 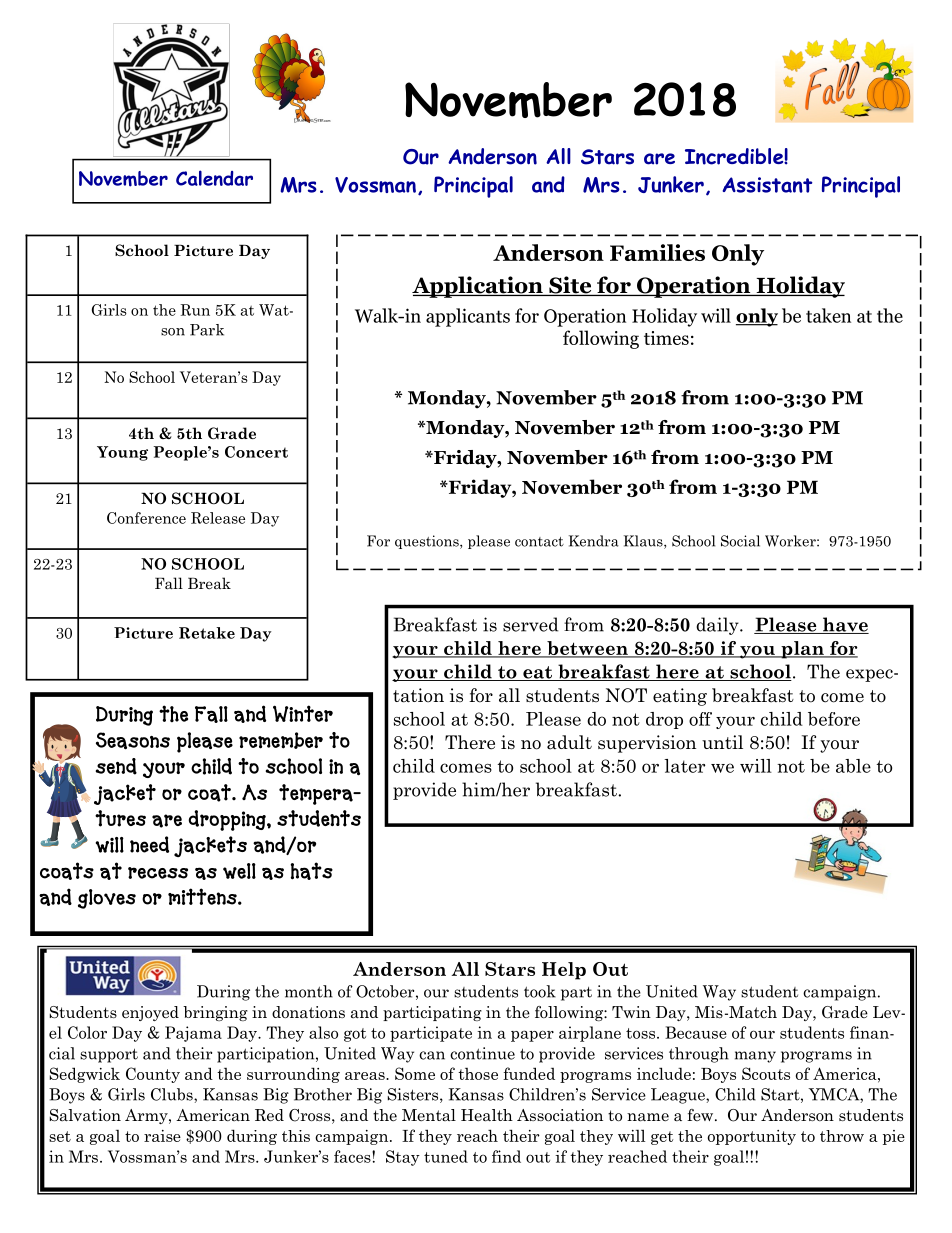 I want to click on Young, so click(x=122, y=453).
